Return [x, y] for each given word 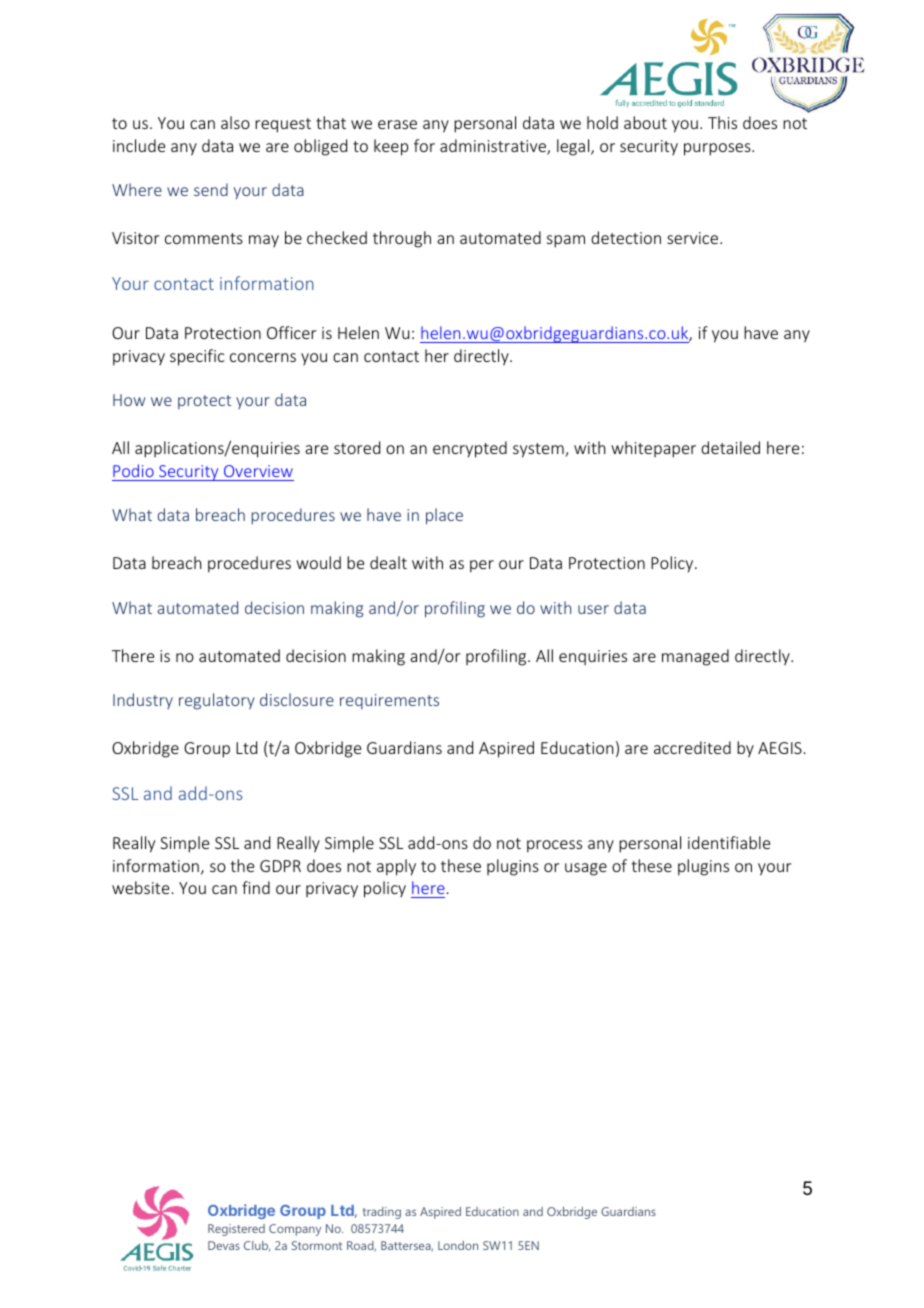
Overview [258, 471]
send [211, 189]
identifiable [729, 842]
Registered [236, 1230]
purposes [718, 149]
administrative [494, 147]
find [256, 887]
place [444, 516]
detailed [730, 447]
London [458, 1245]
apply [396, 867]
